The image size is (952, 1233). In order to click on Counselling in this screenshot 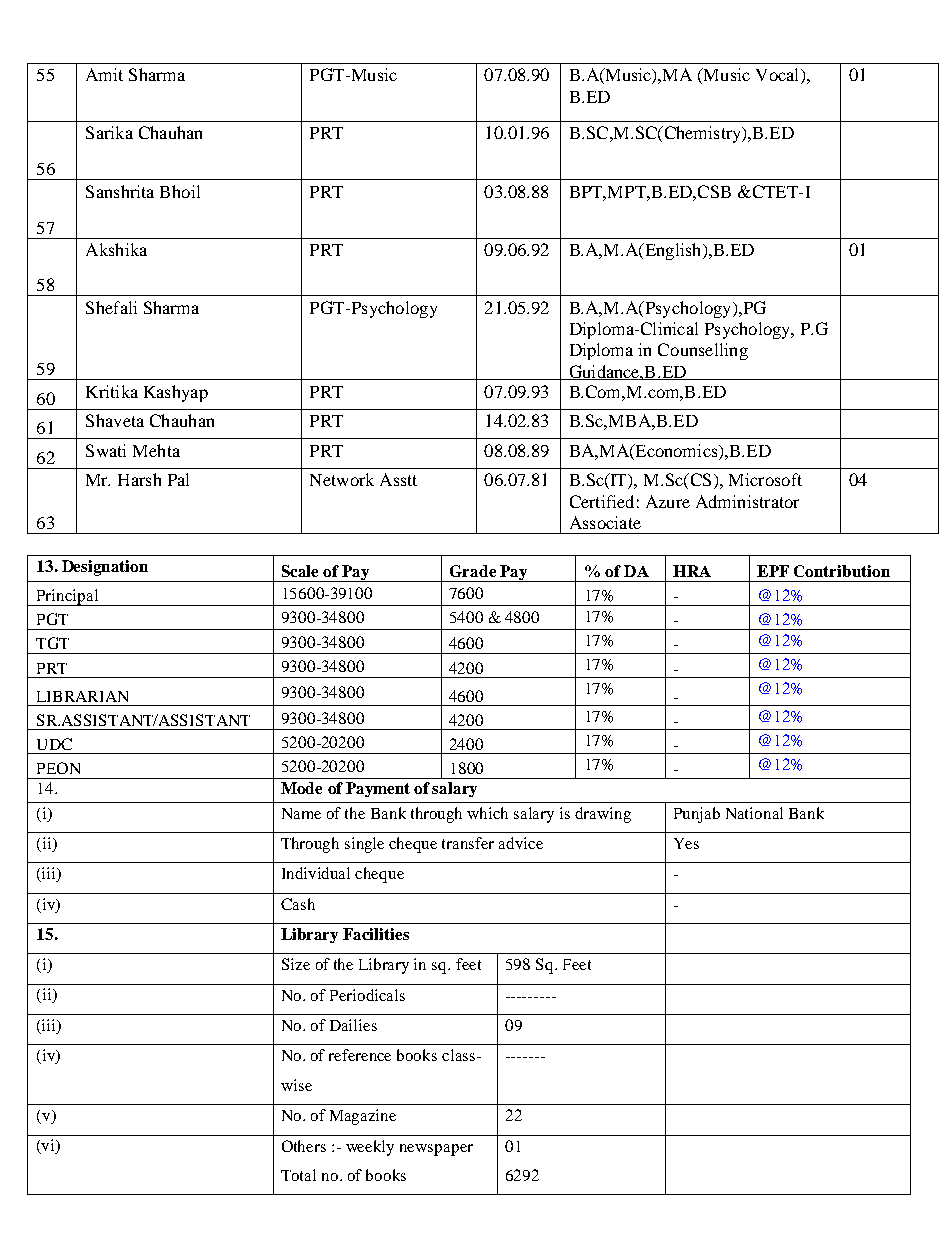, I will do `click(703, 351)`.
